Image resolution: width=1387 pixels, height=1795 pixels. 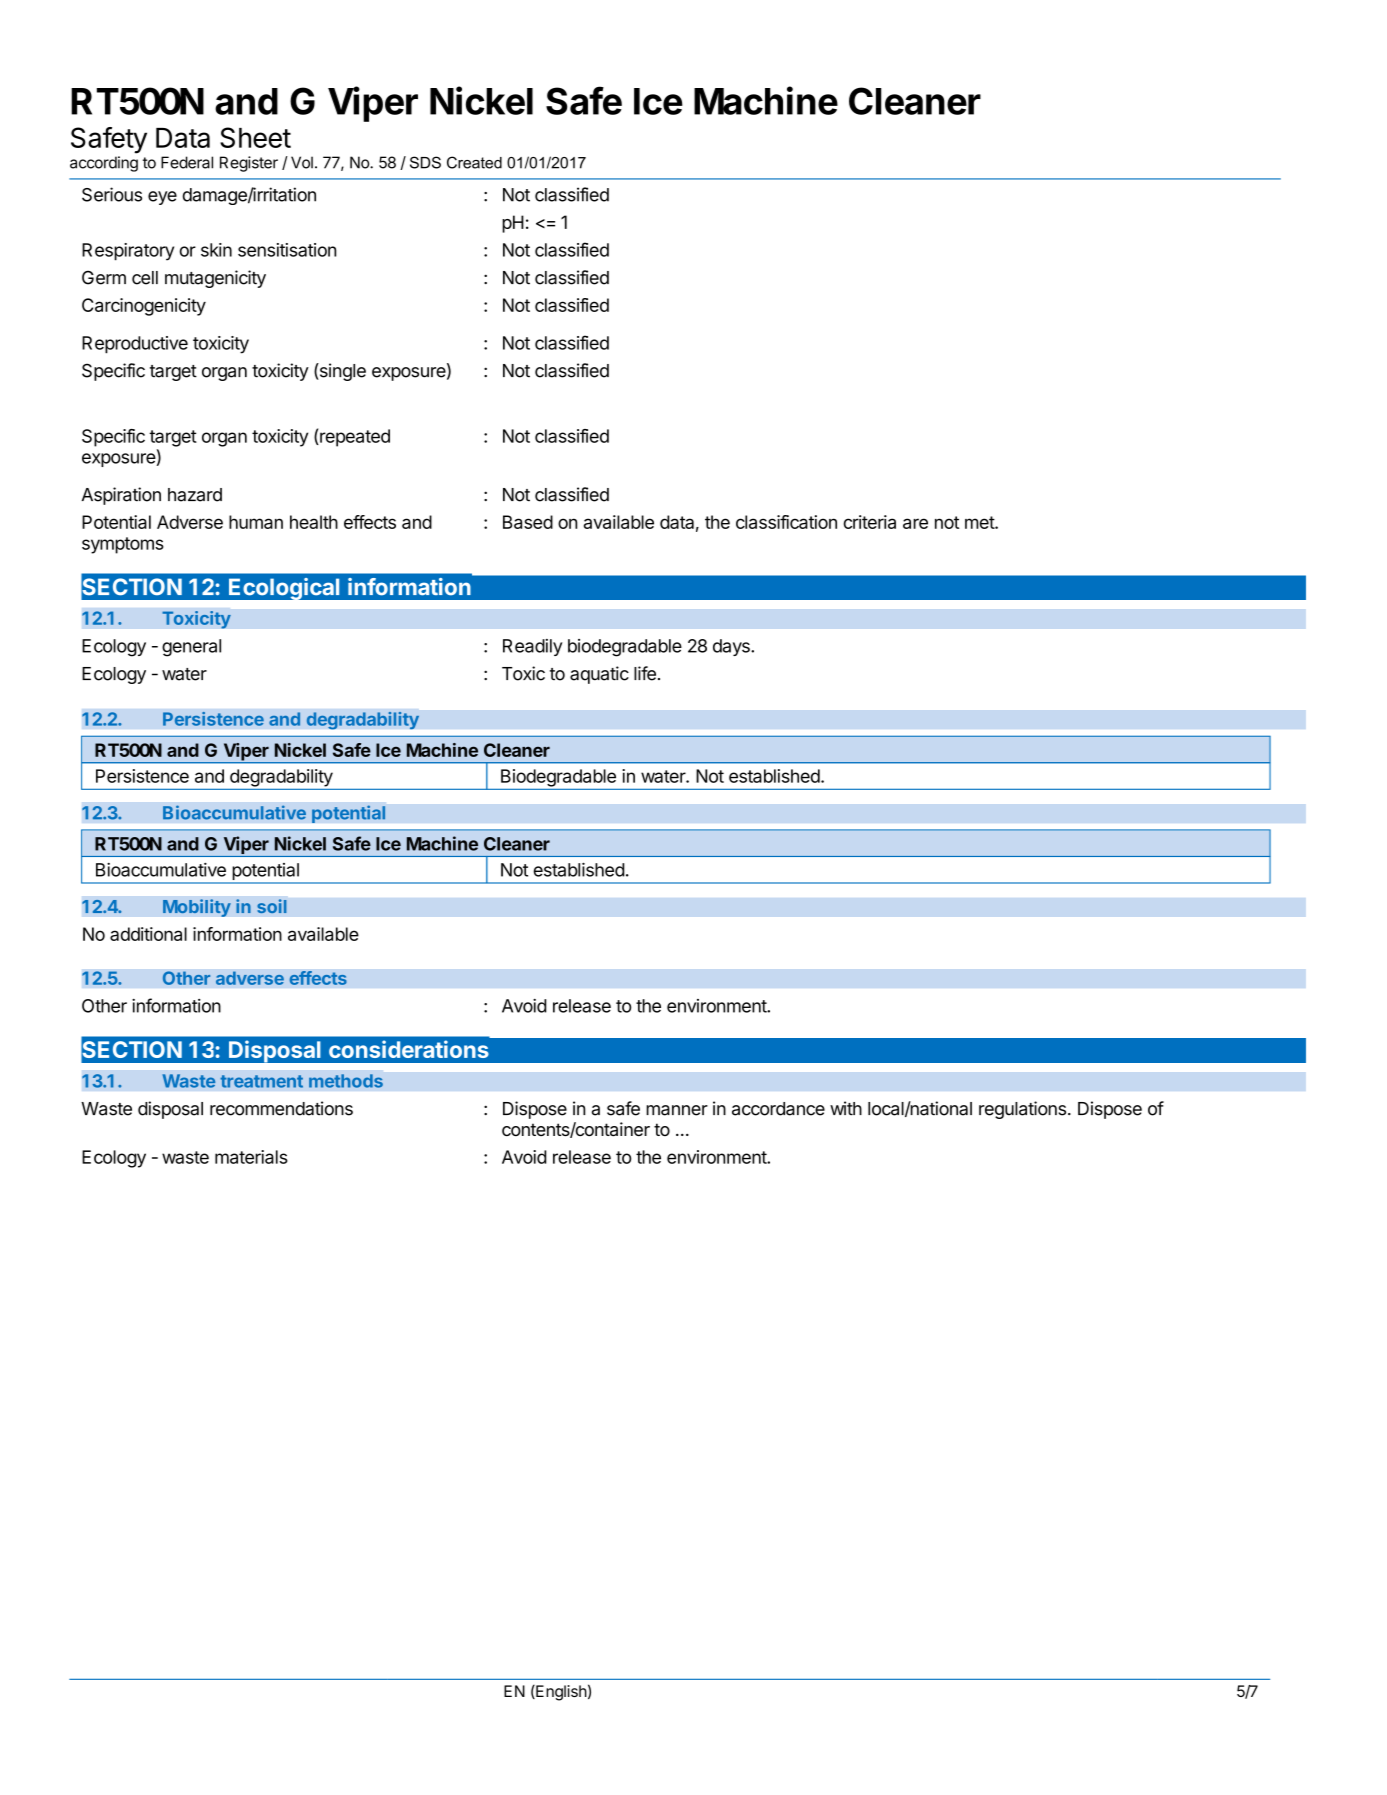 What do you see at coordinates (870, 522) in the document?
I see `criteria` at bounding box center [870, 522].
